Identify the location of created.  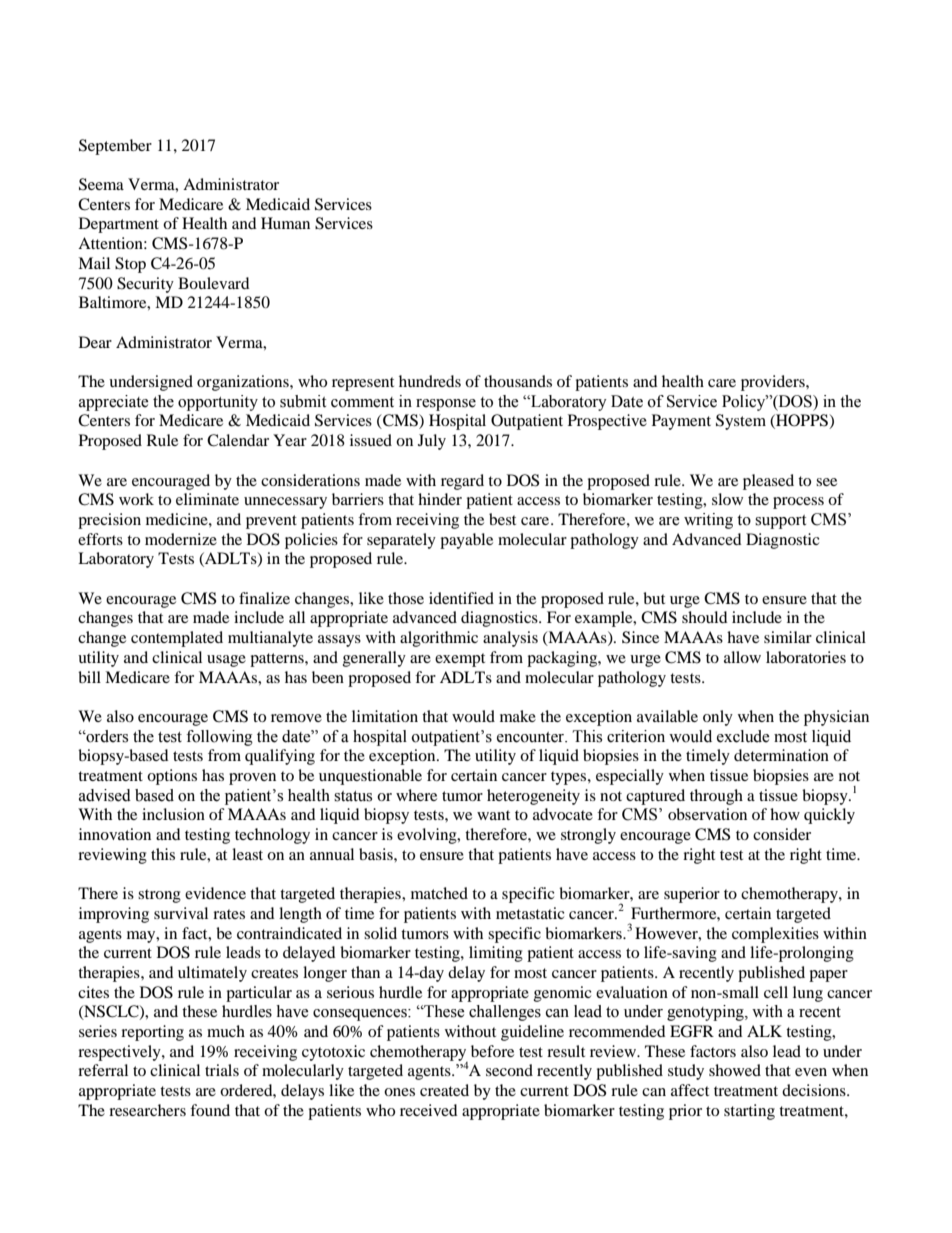
(444, 1090).
